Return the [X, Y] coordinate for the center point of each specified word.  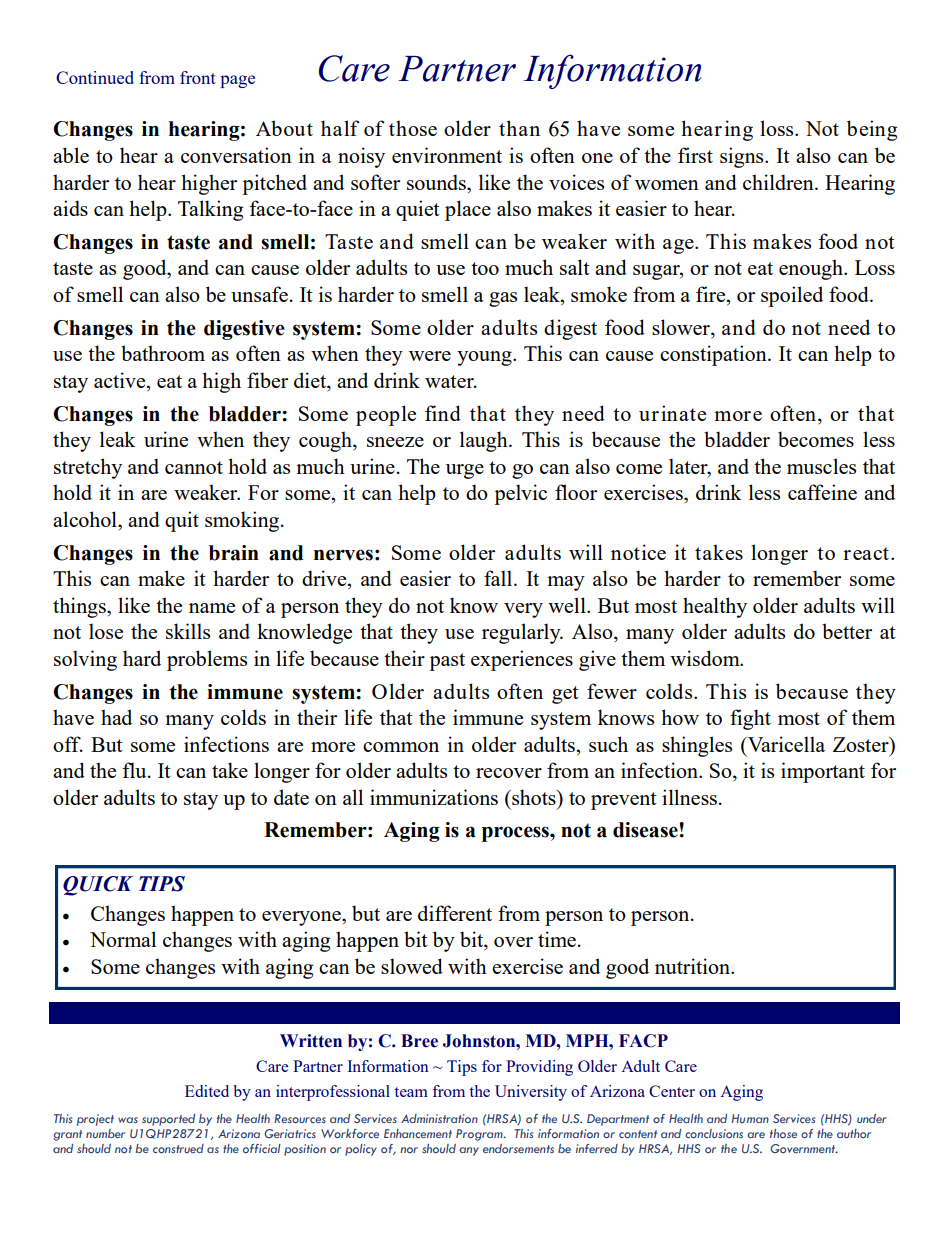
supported [168, 1120]
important [823, 772]
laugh [485, 441]
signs [743, 157]
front [198, 77]
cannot [194, 467]
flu [135, 770]
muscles [821, 466]
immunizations [434, 797]
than [519, 128]
